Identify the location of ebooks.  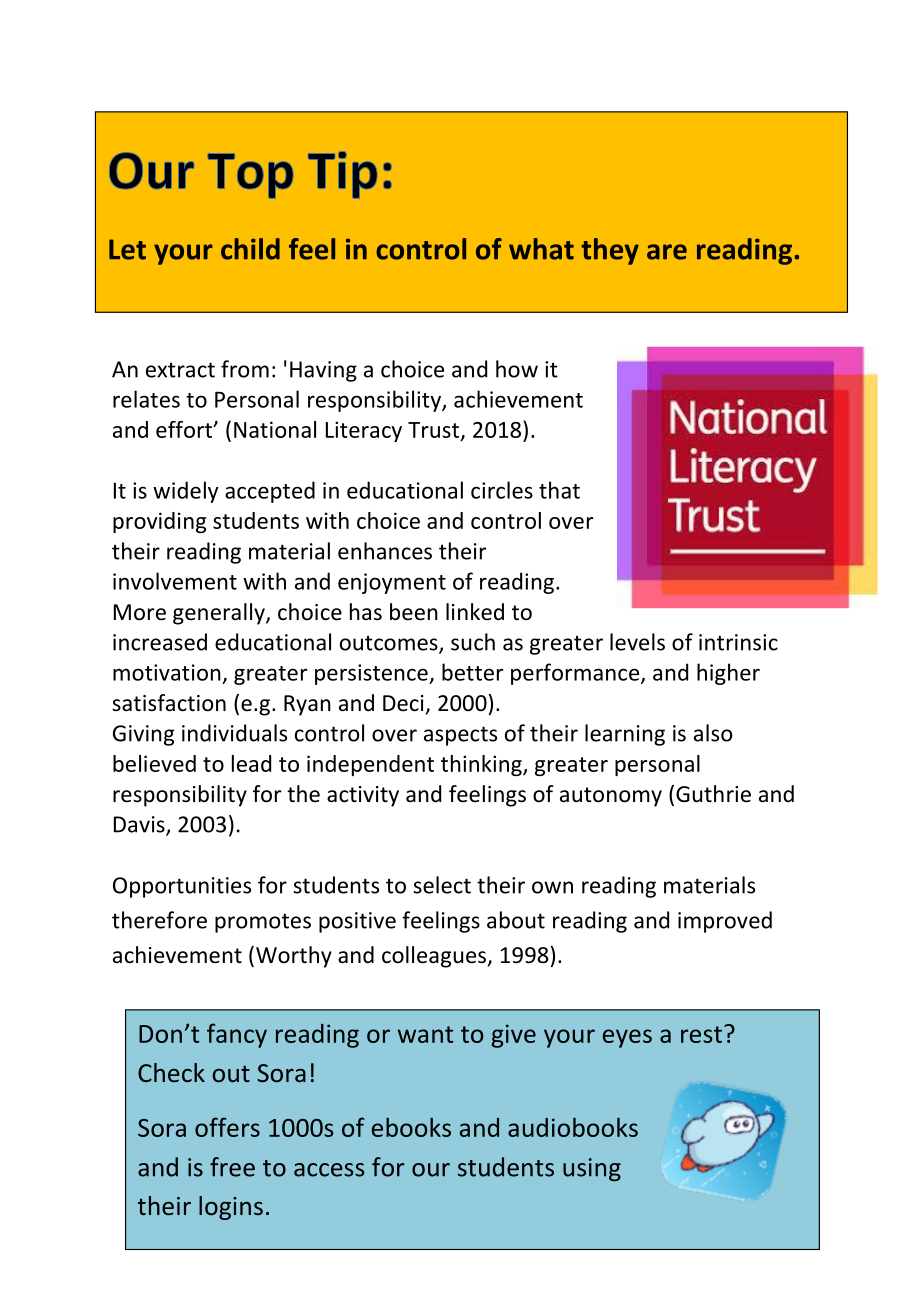
(411, 1127).
